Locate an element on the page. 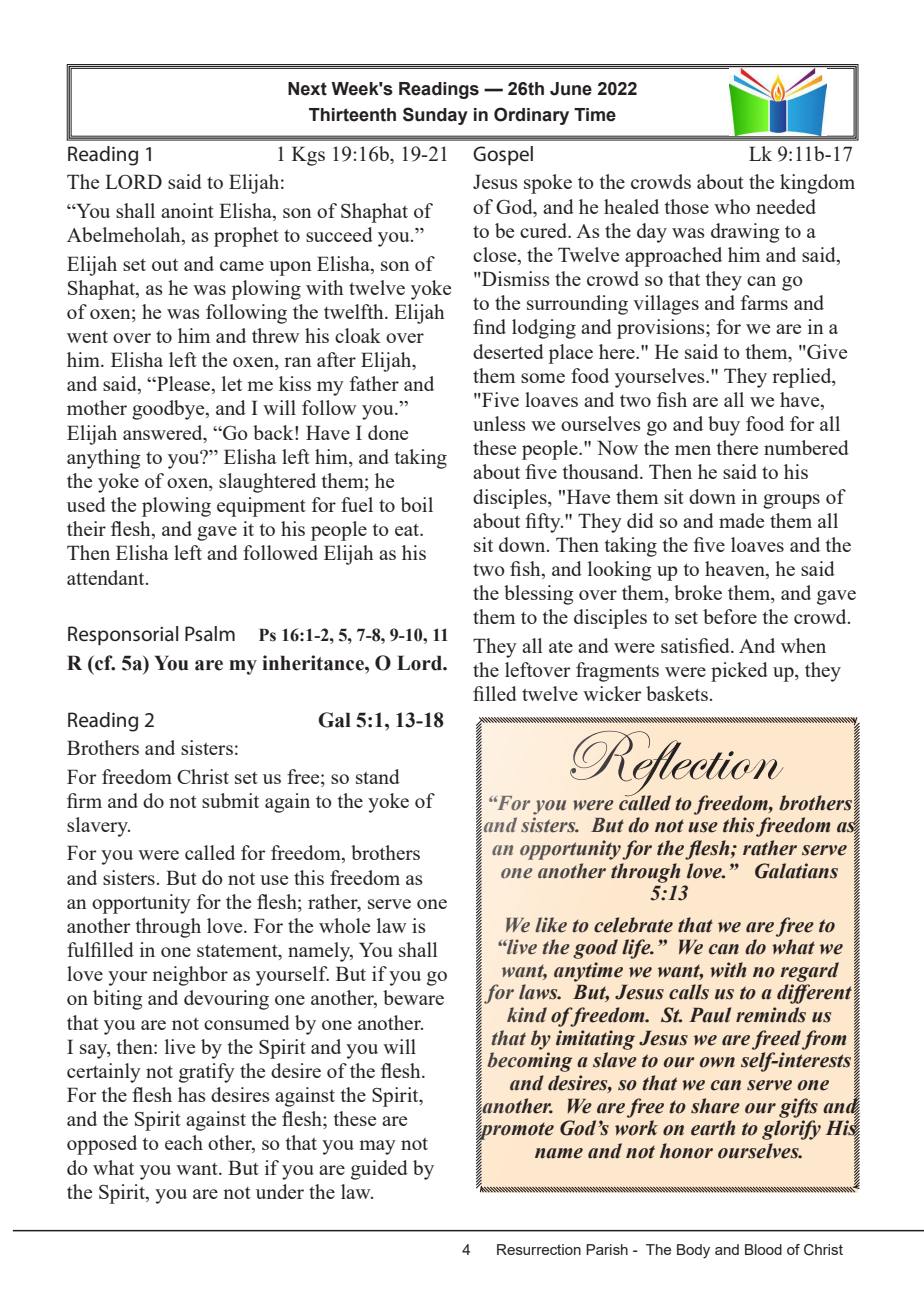 The height and width of the document is (1297, 924). each is located at coordinates (184, 1142).
